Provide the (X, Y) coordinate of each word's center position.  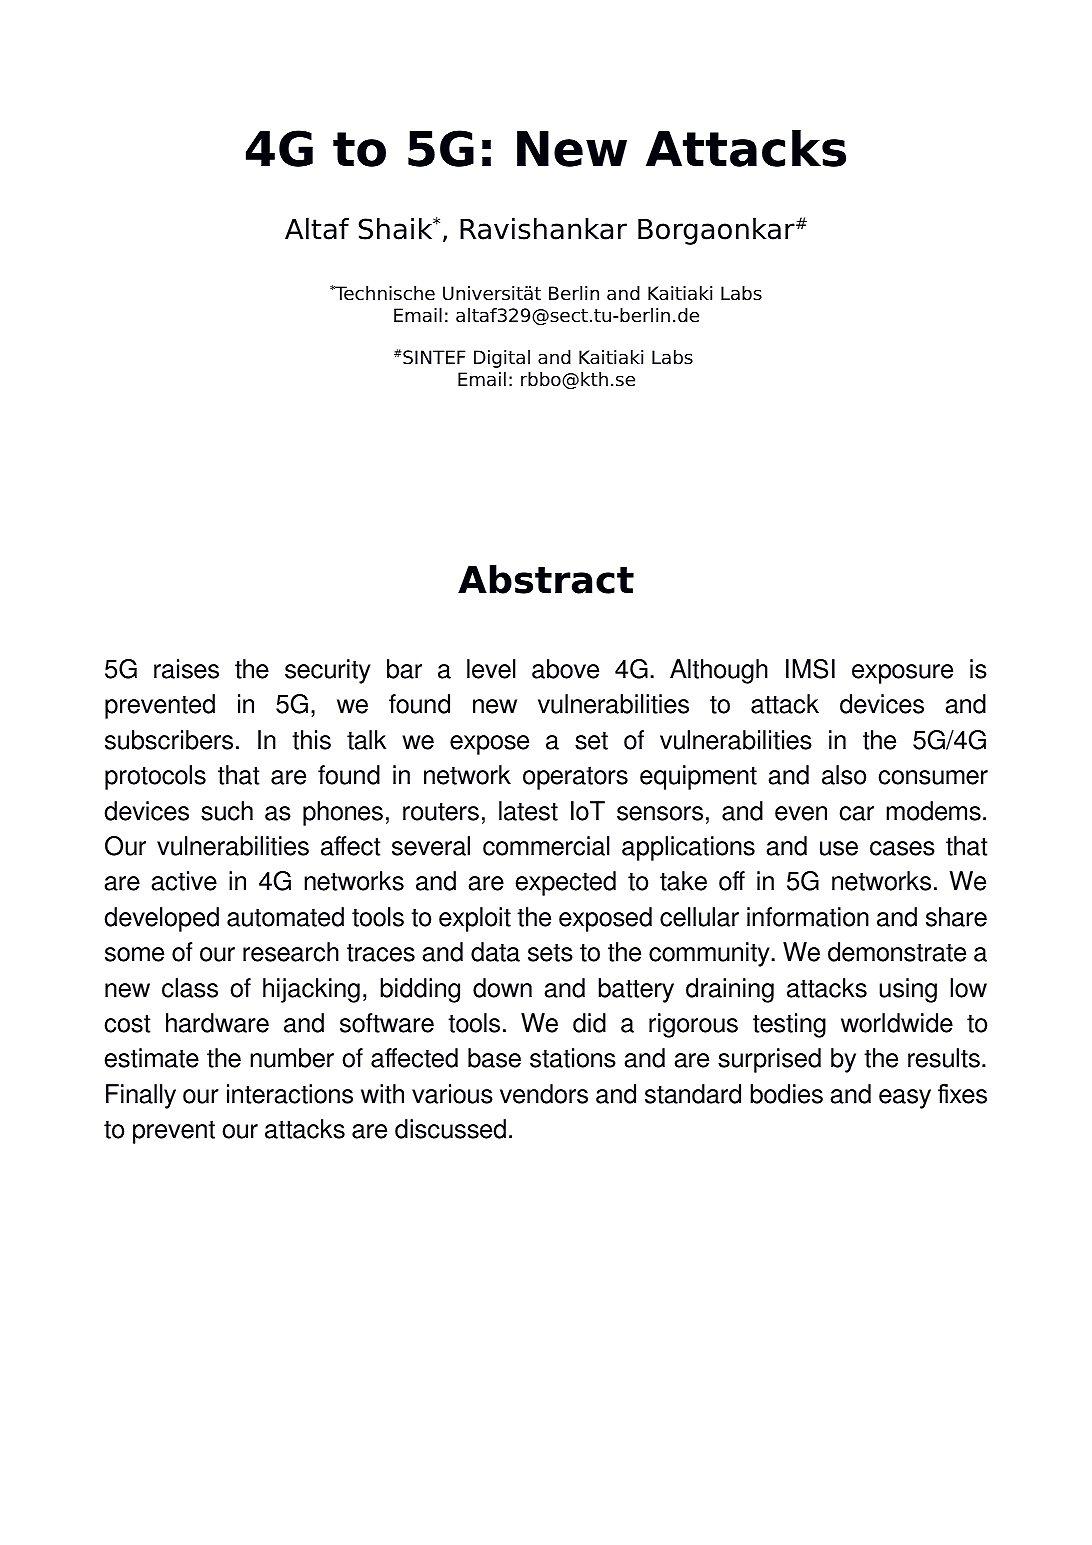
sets (550, 953)
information (808, 917)
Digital (502, 359)
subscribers (169, 740)
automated (285, 917)
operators (575, 778)
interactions (290, 1094)
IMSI (810, 669)
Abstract (546, 579)
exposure (902, 674)
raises (186, 669)
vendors (544, 1094)
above (565, 669)
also (844, 775)
